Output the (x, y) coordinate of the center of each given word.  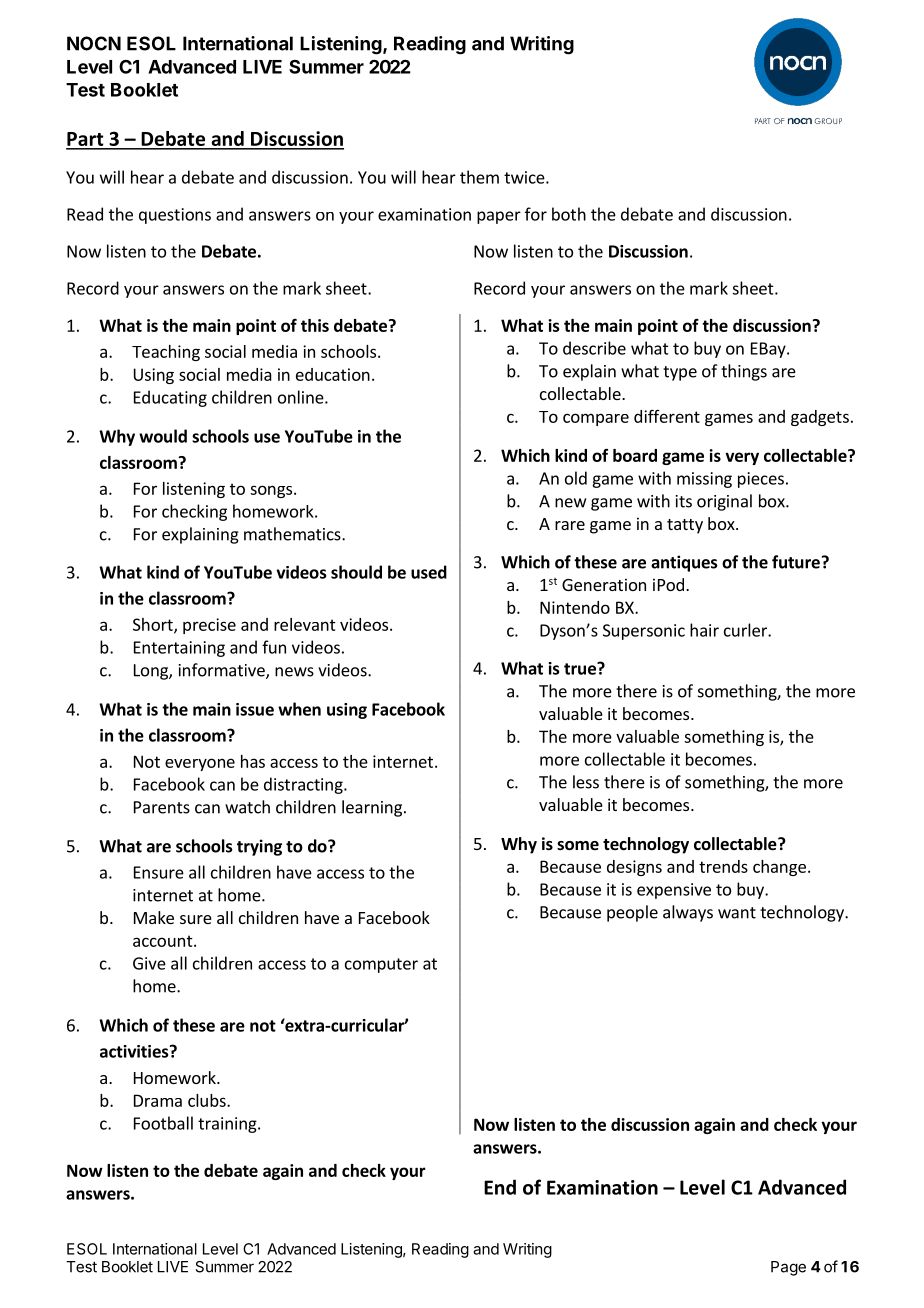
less (586, 782)
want (737, 913)
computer (381, 965)
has (253, 761)
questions (175, 216)
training (228, 1125)
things (744, 372)
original (724, 502)
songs (271, 491)
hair (704, 630)
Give (149, 963)
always (688, 913)
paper (499, 217)
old (576, 478)
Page (788, 1268)
